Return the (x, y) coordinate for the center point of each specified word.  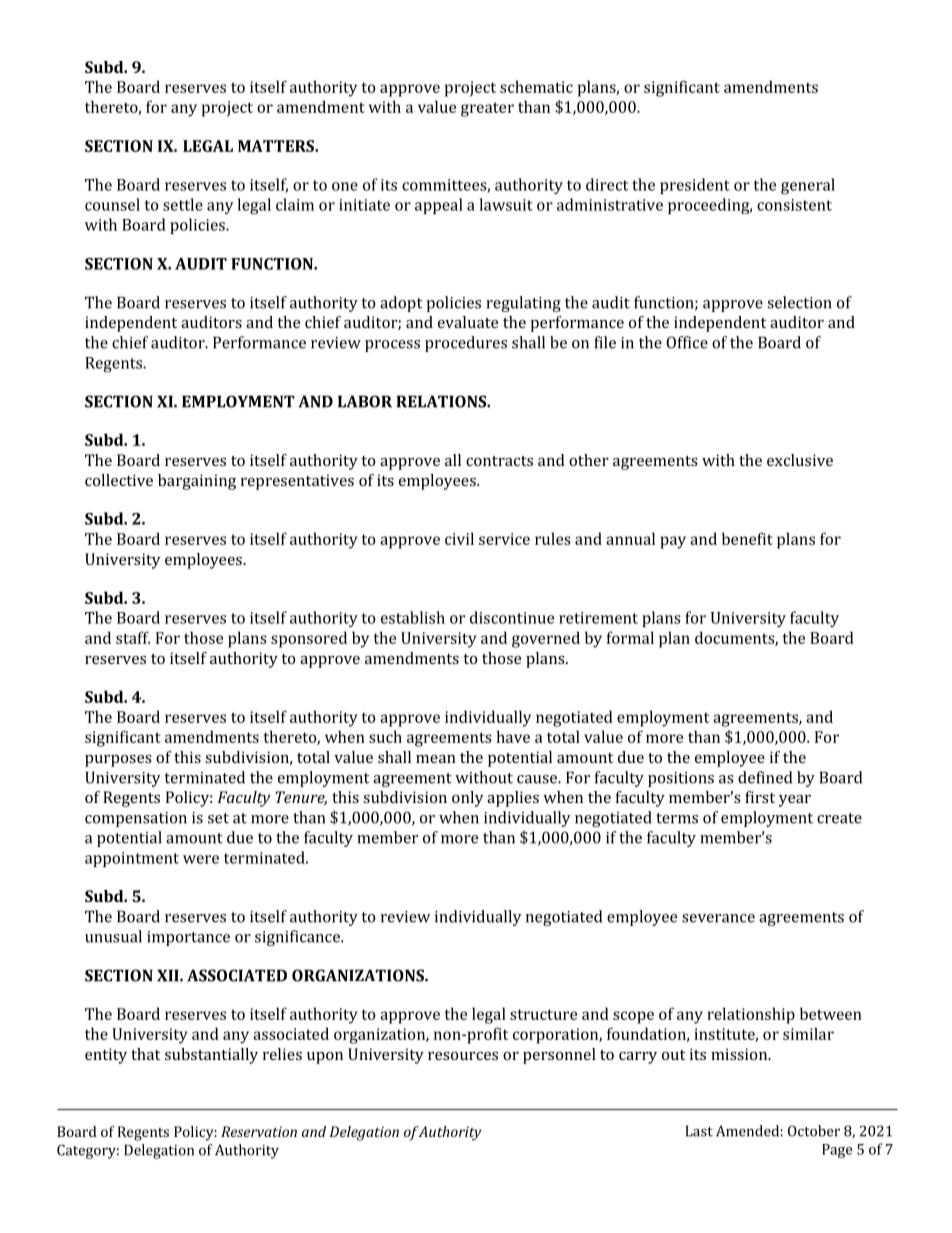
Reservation (259, 1131)
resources (463, 1056)
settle (183, 204)
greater (487, 109)
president (695, 186)
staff (133, 637)
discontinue (512, 617)
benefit (747, 538)
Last (699, 1131)
